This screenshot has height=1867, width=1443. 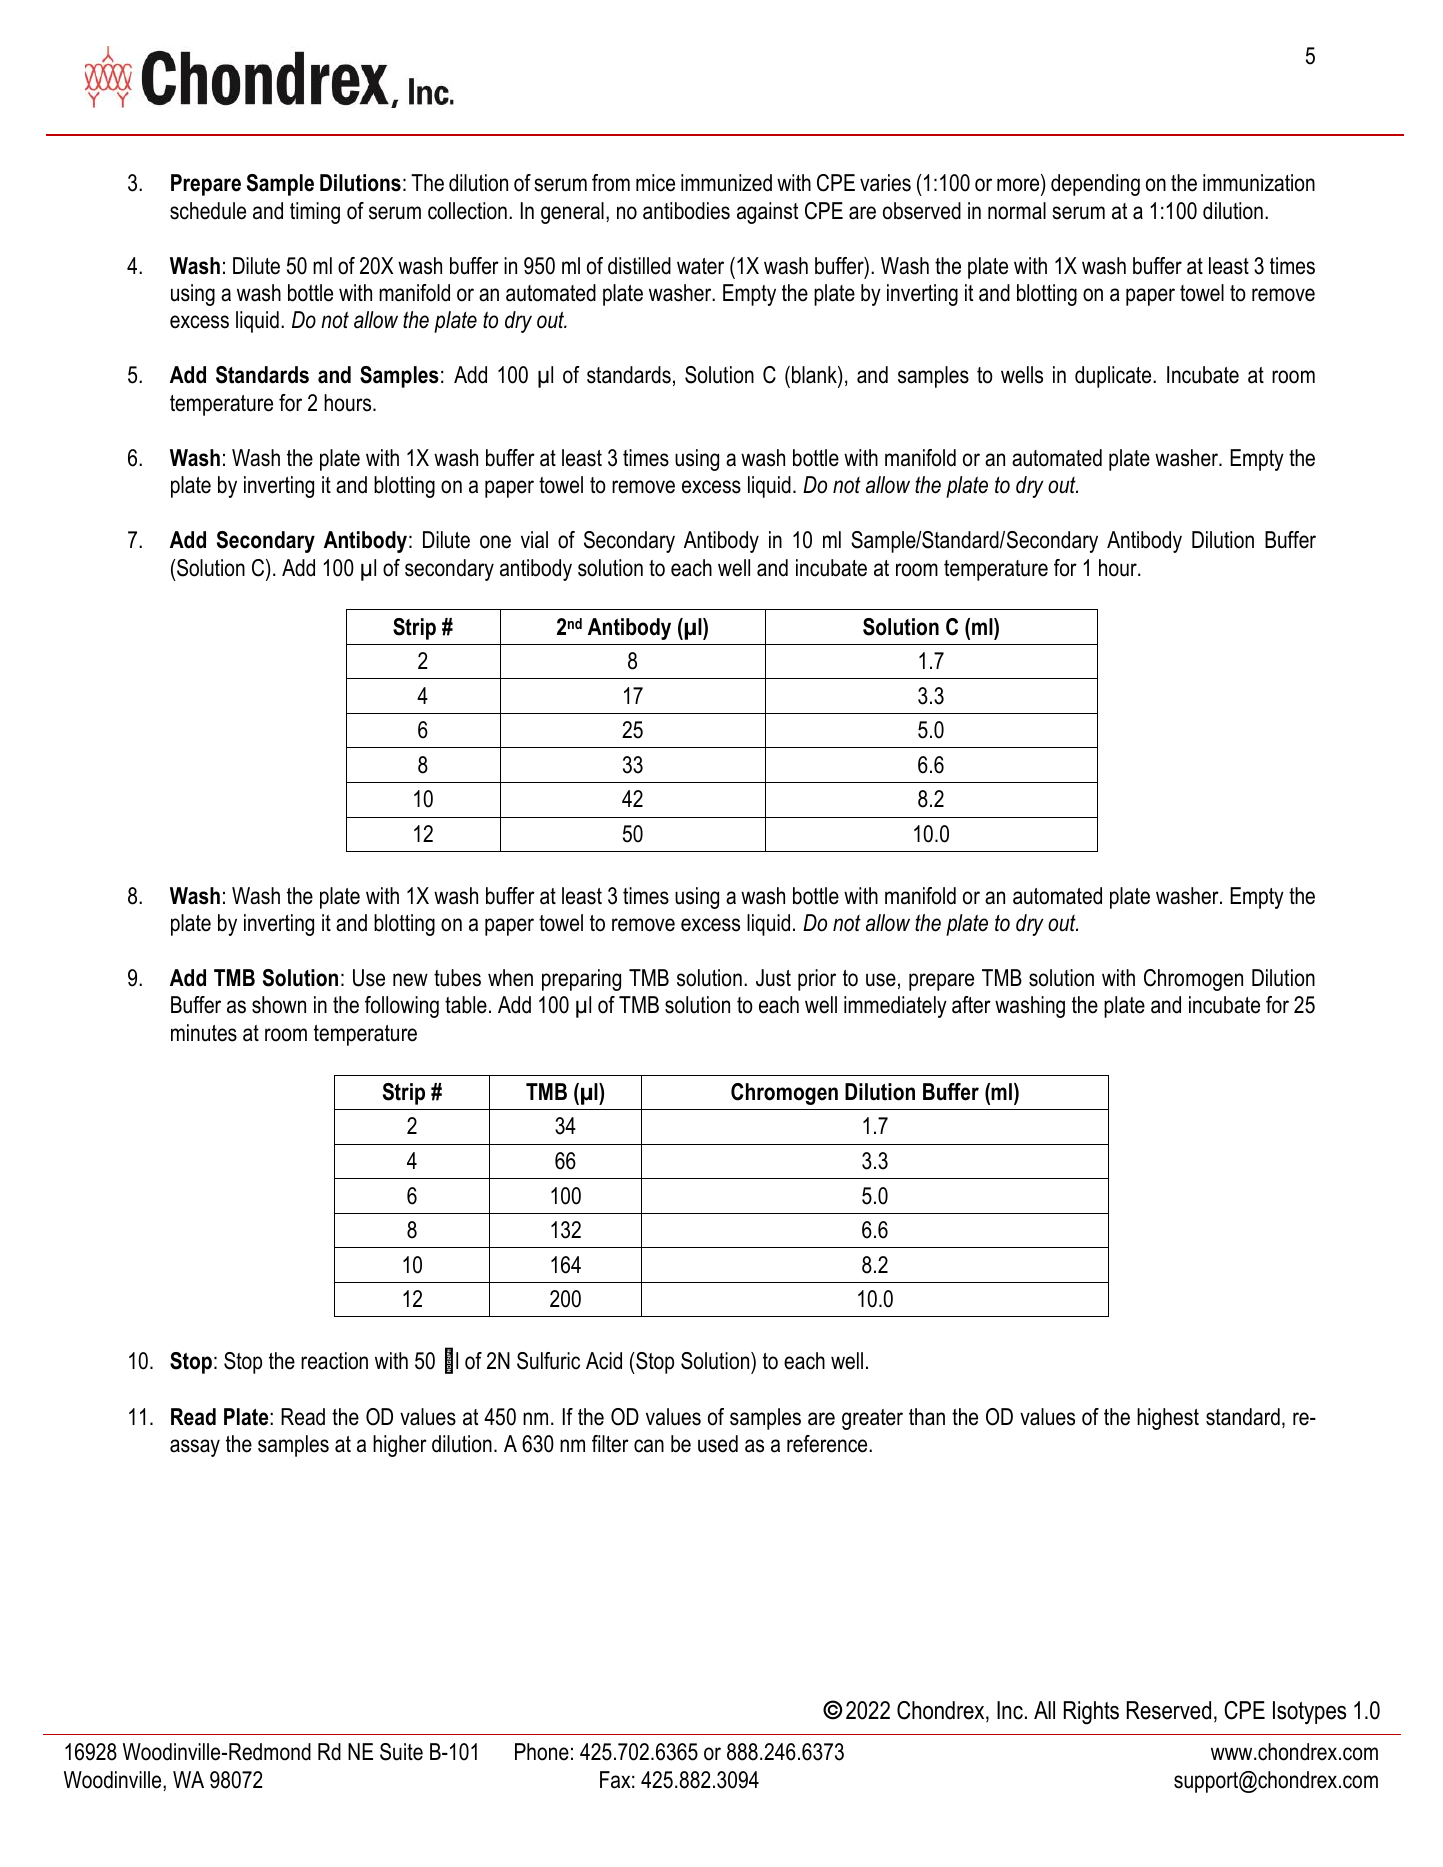 What do you see at coordinates (279, 1005) in the screenshot?
I see `shown` at bounding box center [279, 1005].
